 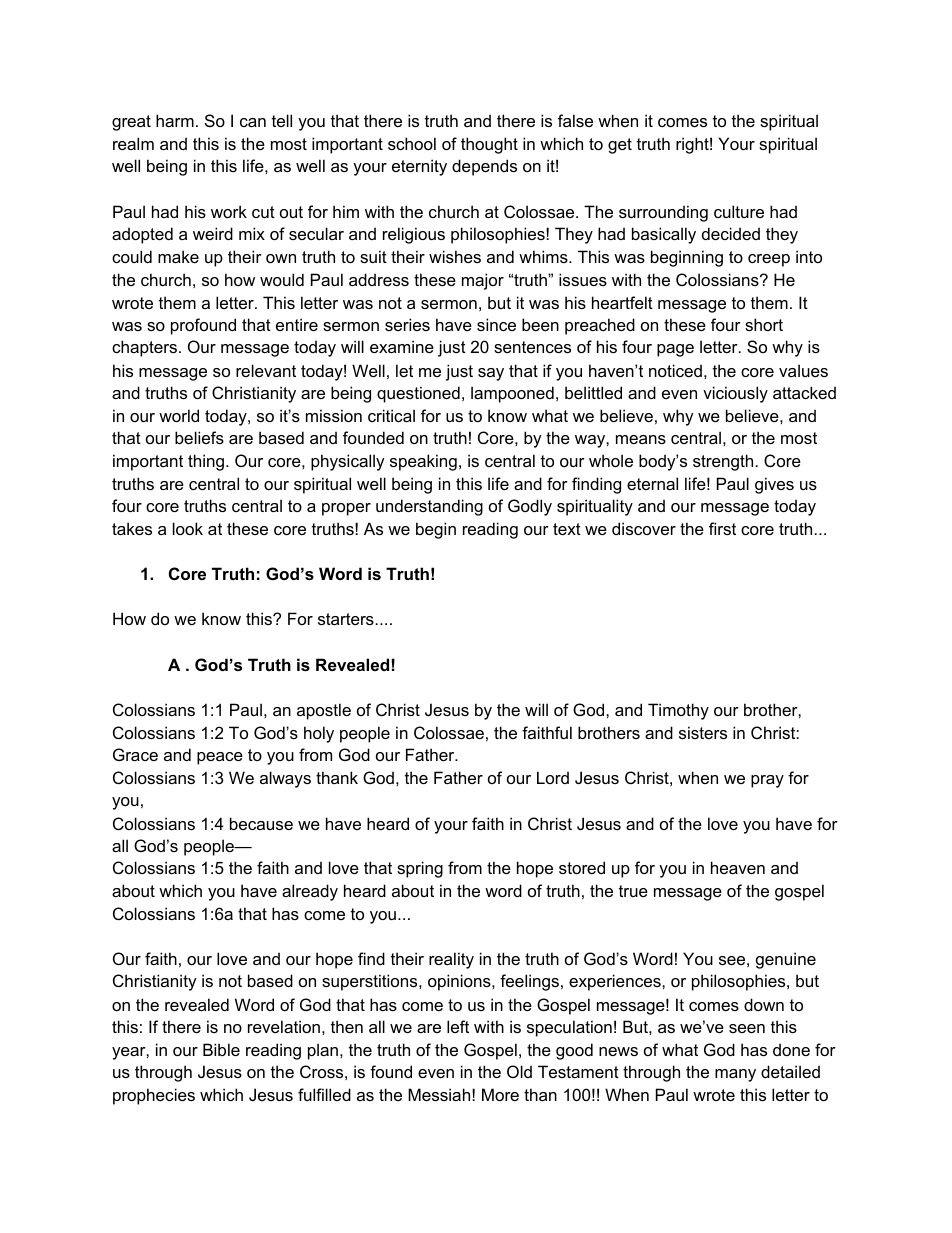 What do you see at coordinates (489, 145) in the screenshot?
I see `thought` at bounding box center [489, 145].
